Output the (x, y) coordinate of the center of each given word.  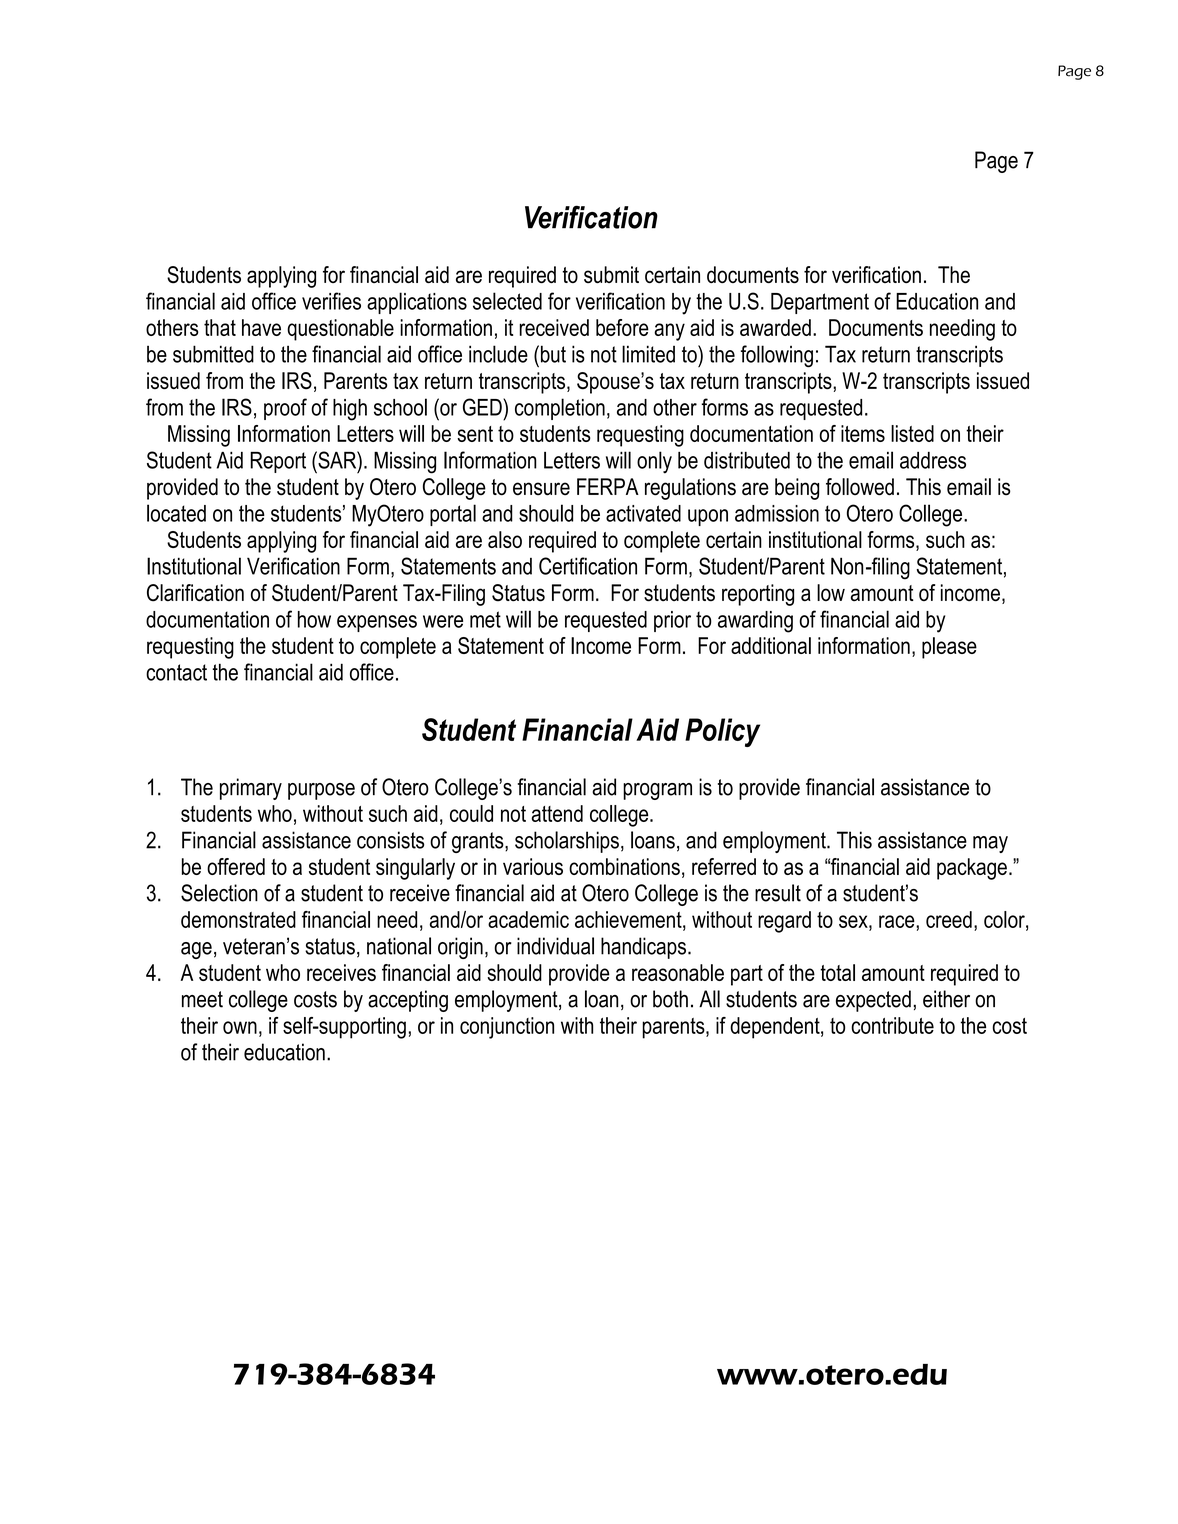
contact (176, 672)
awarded (775, 327)
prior (672, 621)
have (261, 327)
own (240, 1027)
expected (873, 1001)
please (949, 648)
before (622, 327)
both (670, 999)
